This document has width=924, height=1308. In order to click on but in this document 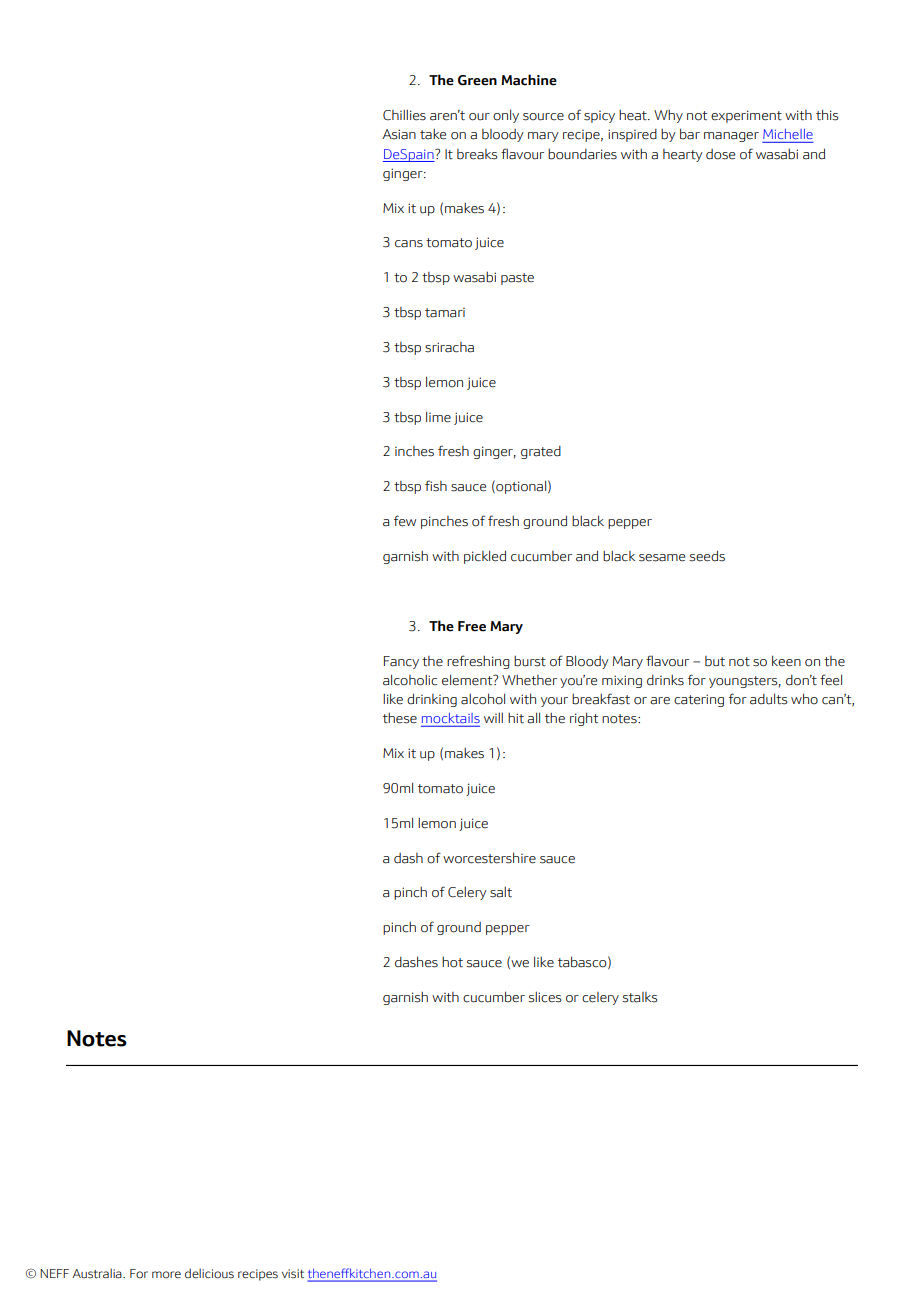, I will do `click(715, 661)`.
